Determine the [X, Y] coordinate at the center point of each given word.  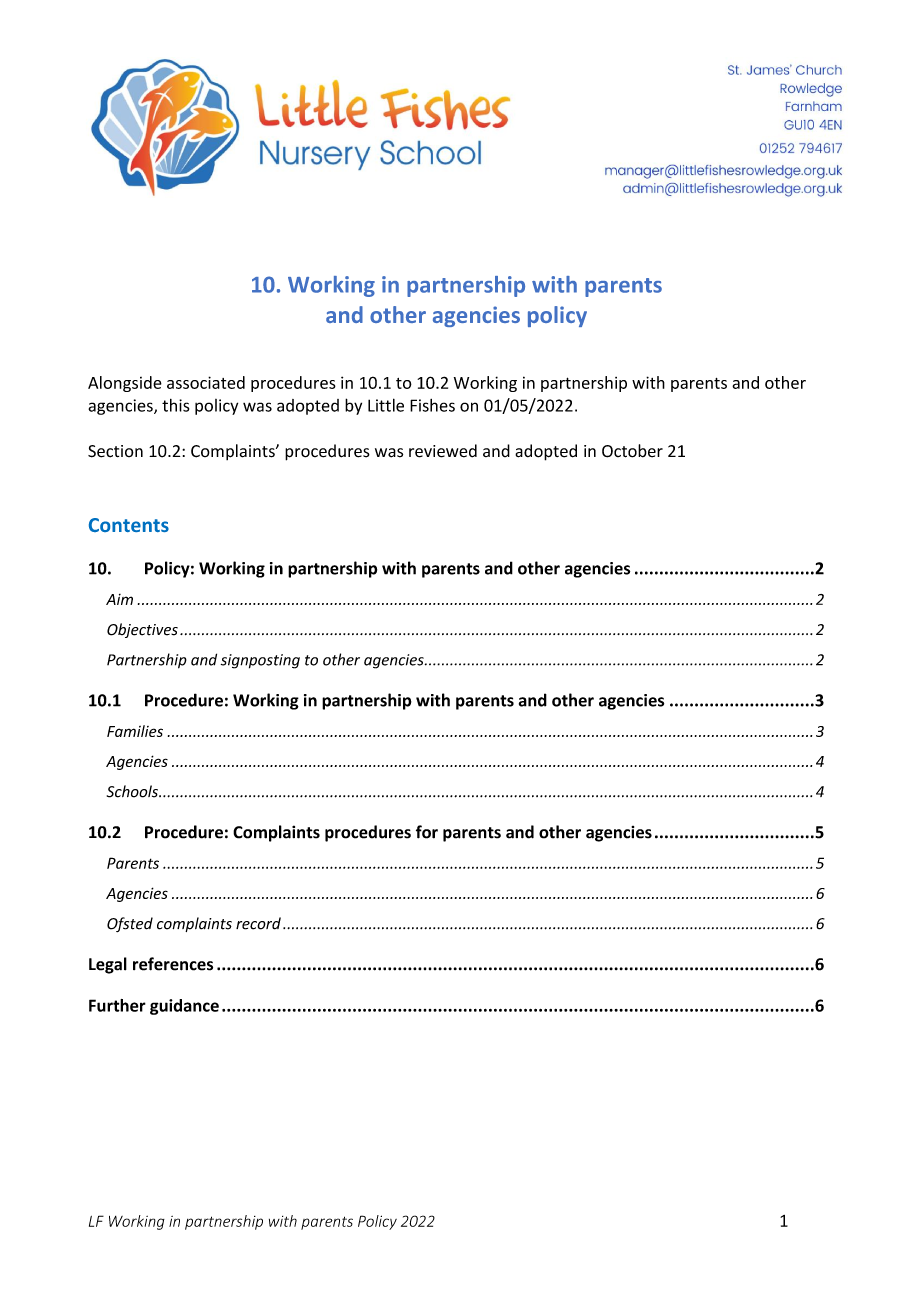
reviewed [443, 451]
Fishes [432, 405]
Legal [108, 965]
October [632, 451]
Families [135, 731]
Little [386, 405]
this [175, 405]
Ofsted [130, 924]
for [427, 832]
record [258, 923]
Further [117, 1005]
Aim [119, 599]
